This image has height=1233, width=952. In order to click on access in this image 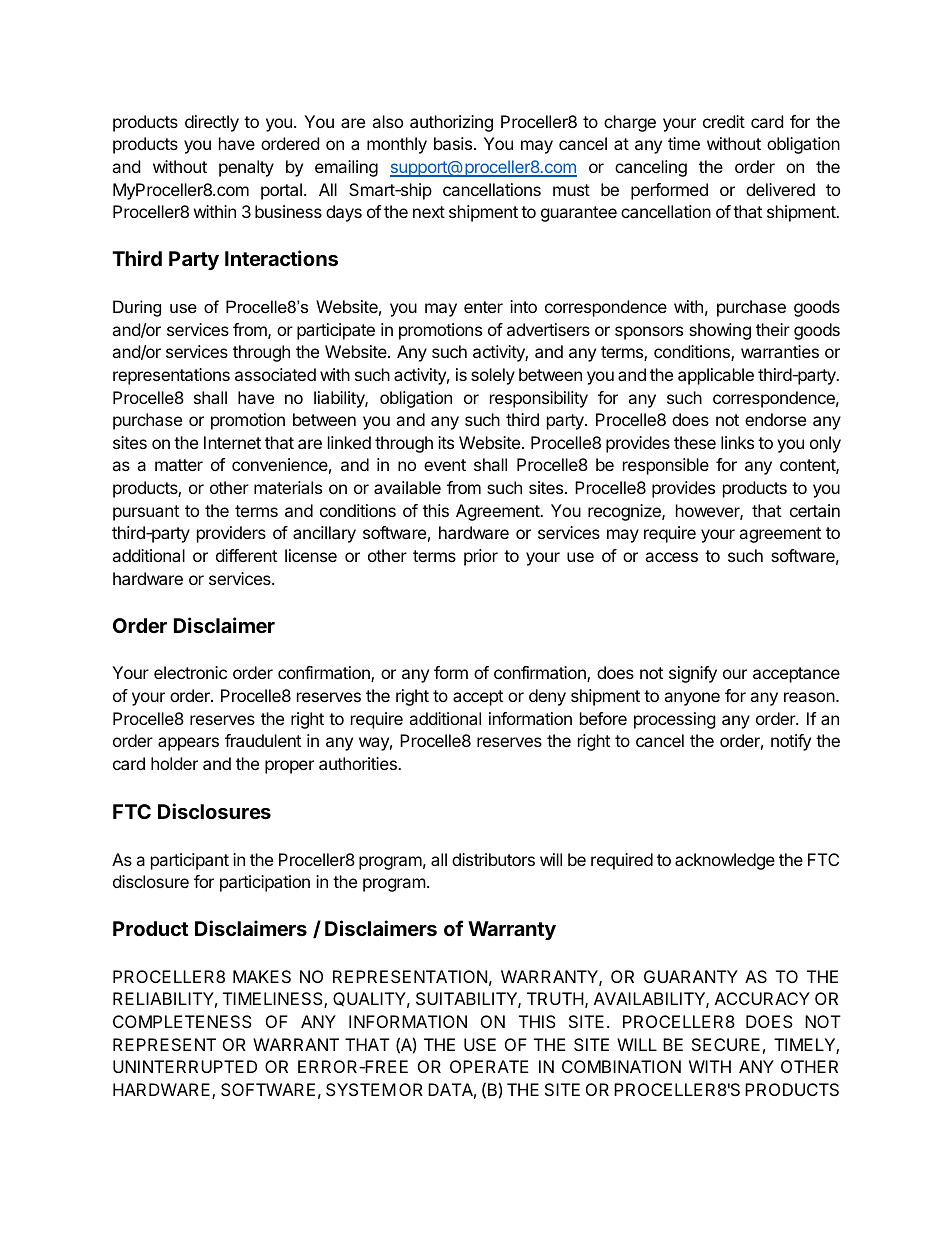, I will do `click(671, 557)`.
